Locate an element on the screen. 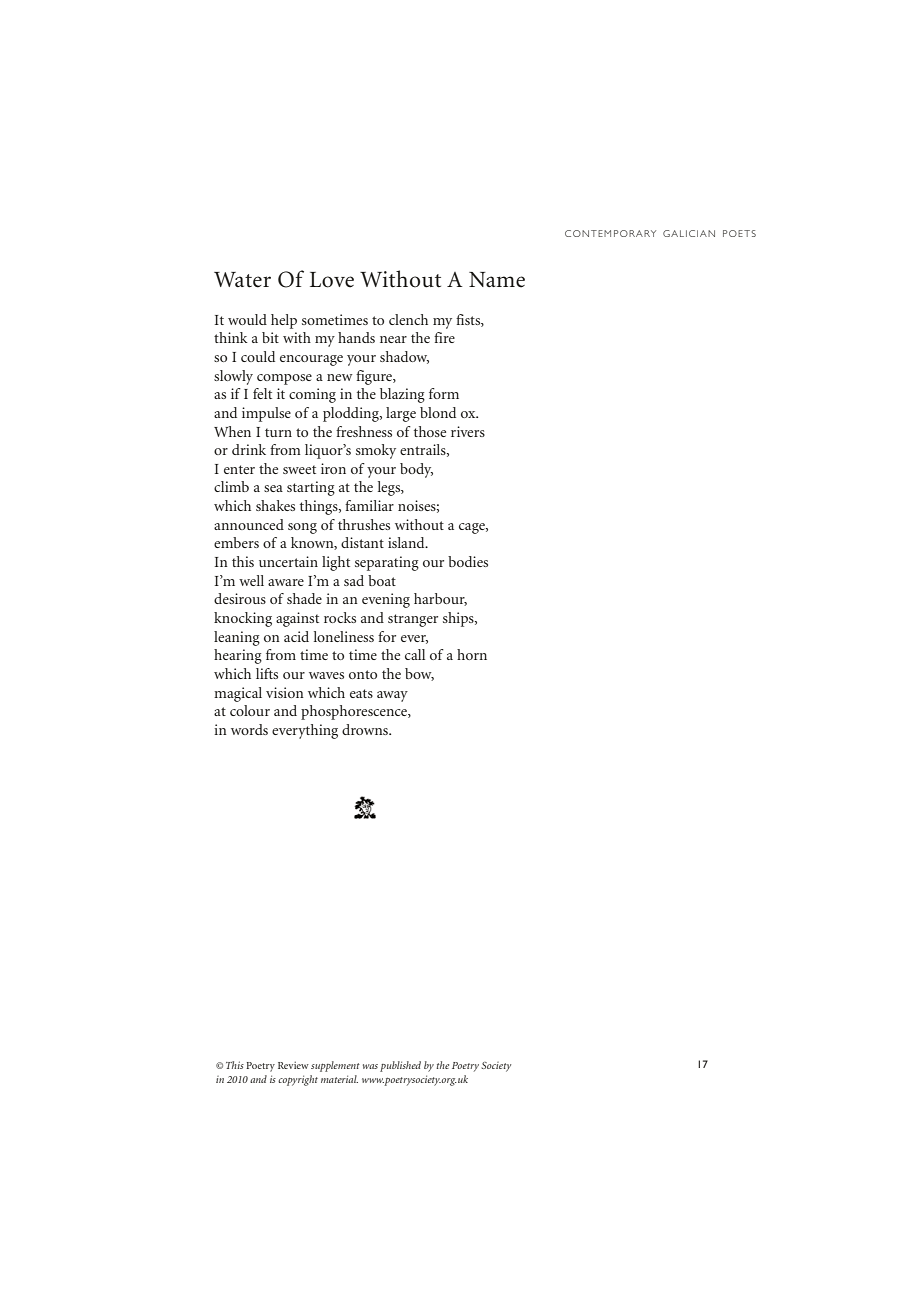 The height and width of the screenshot is (1308, 924). was is located at coordinates (370, 1066).
